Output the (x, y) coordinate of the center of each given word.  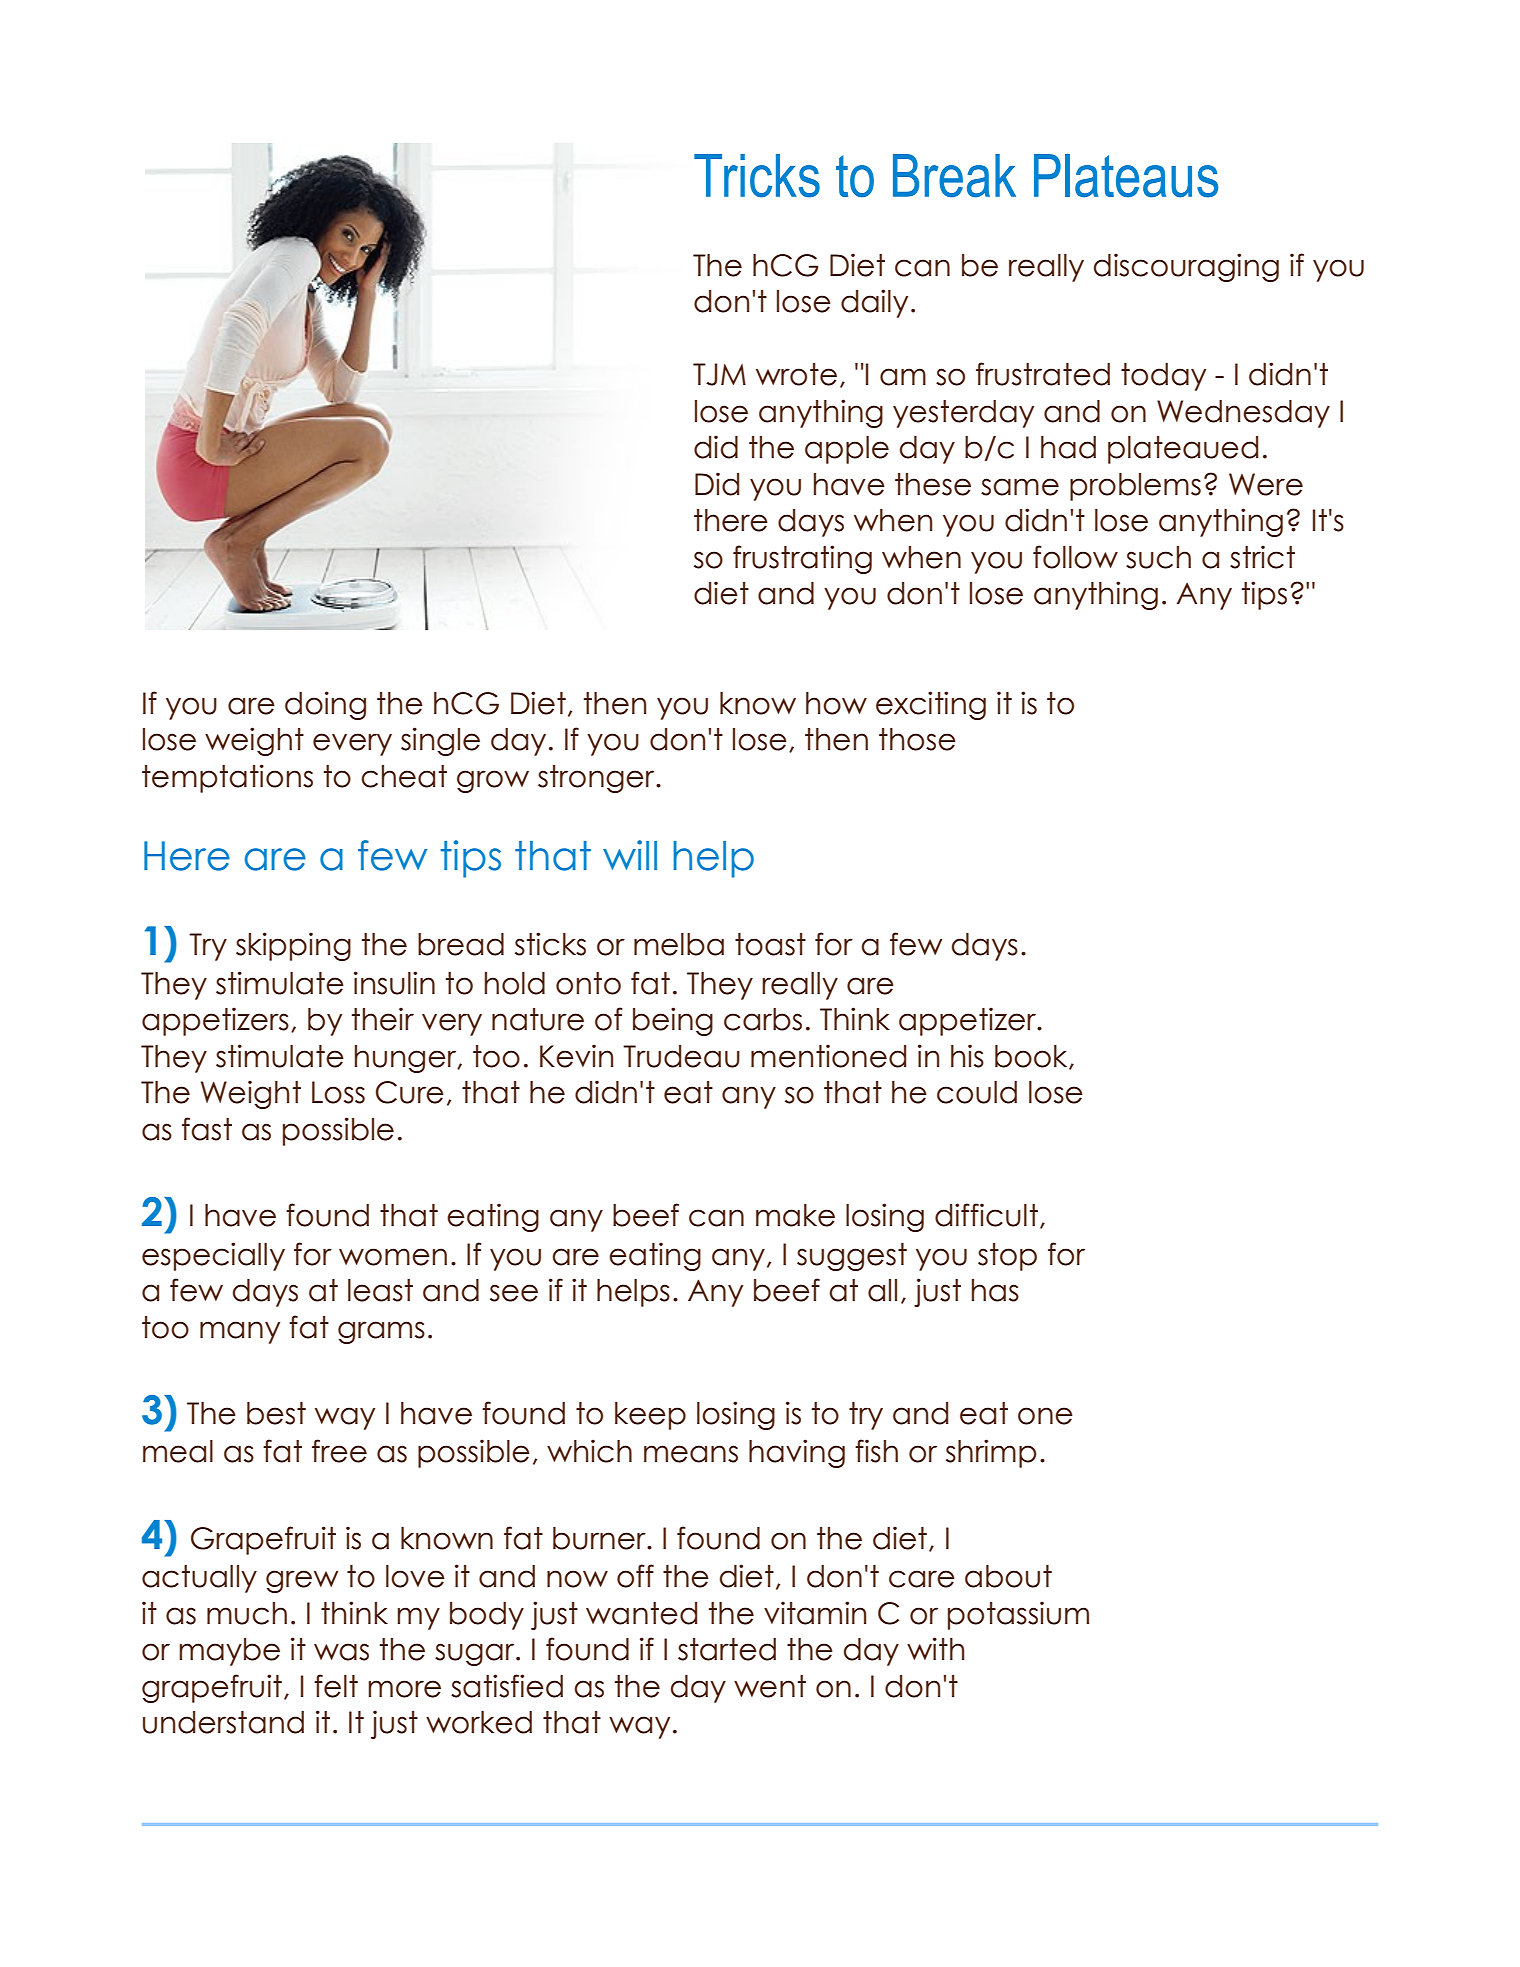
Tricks (757, 176)
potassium (1018, 1615)
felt (336, 1686)
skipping (293, 946)
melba (679, 944)
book (1032, 1057)
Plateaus (1126, 176)
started (727, 1649)
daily (874, 303)
